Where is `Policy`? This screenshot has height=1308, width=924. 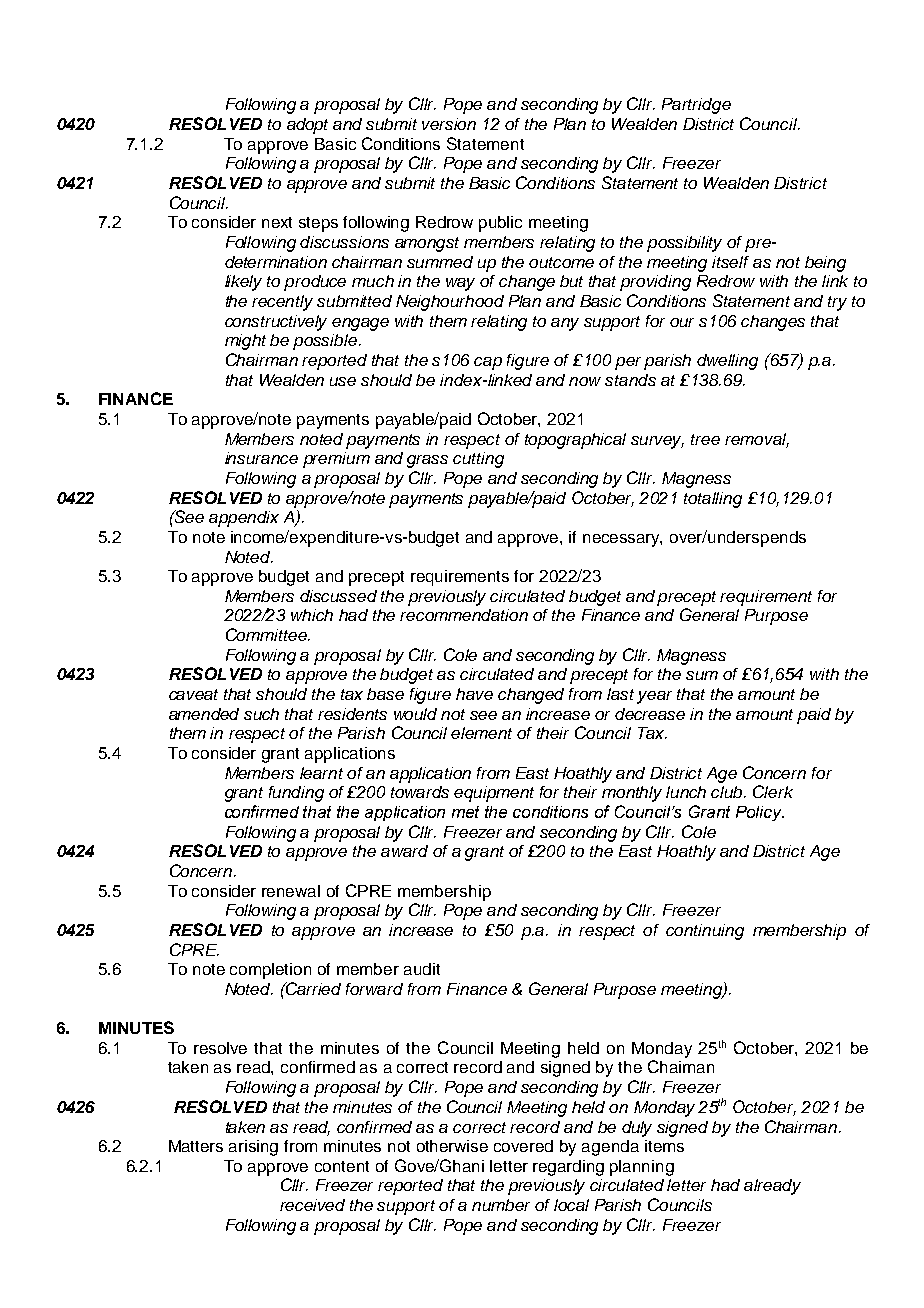 Policy is located at coordinates (760, 813).
